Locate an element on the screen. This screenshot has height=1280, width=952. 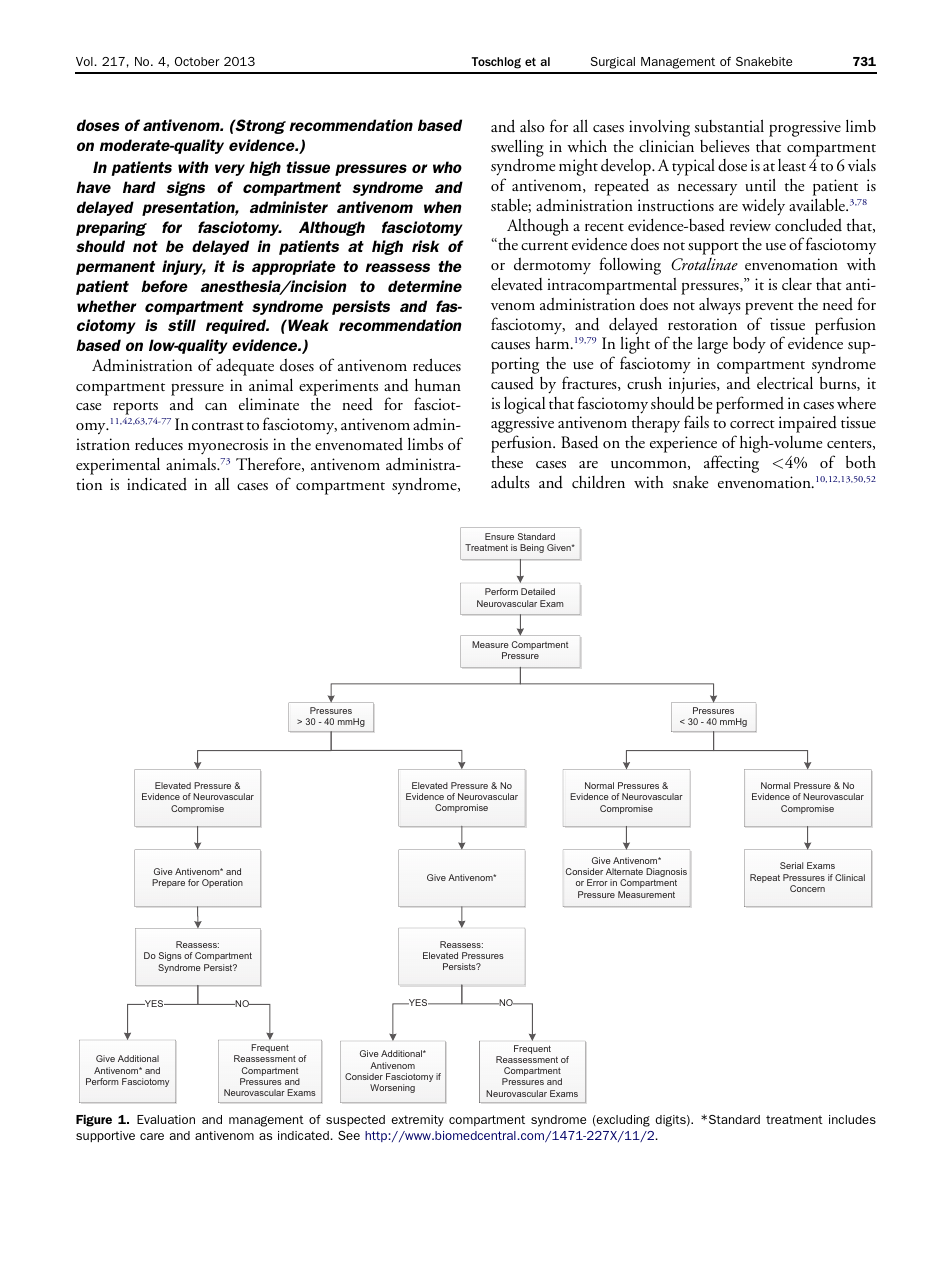
care is located at coordinates (152, 1136).
